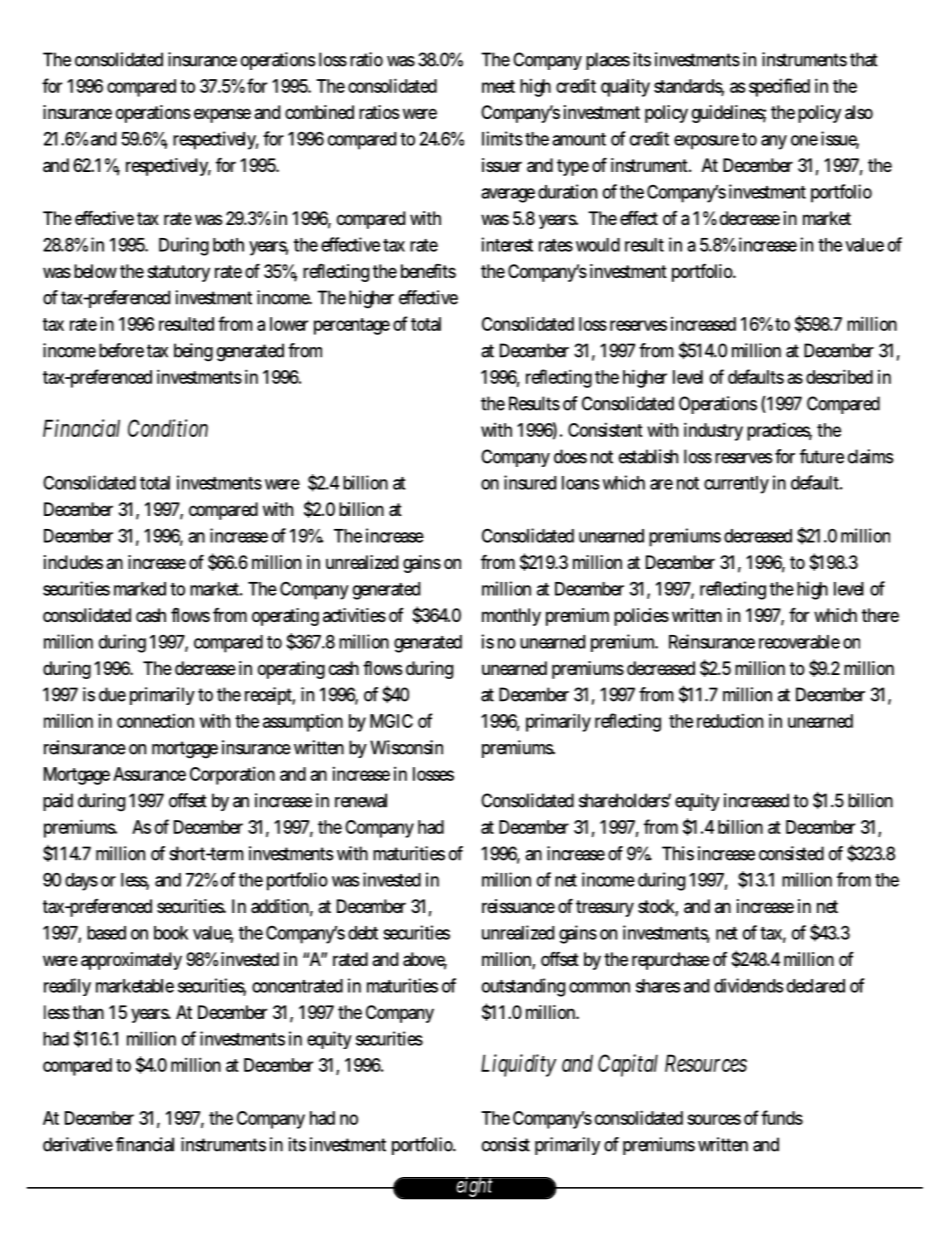  Describe the element at coordinates (779, 87) in the screenshot. I see `specified` at that location.
